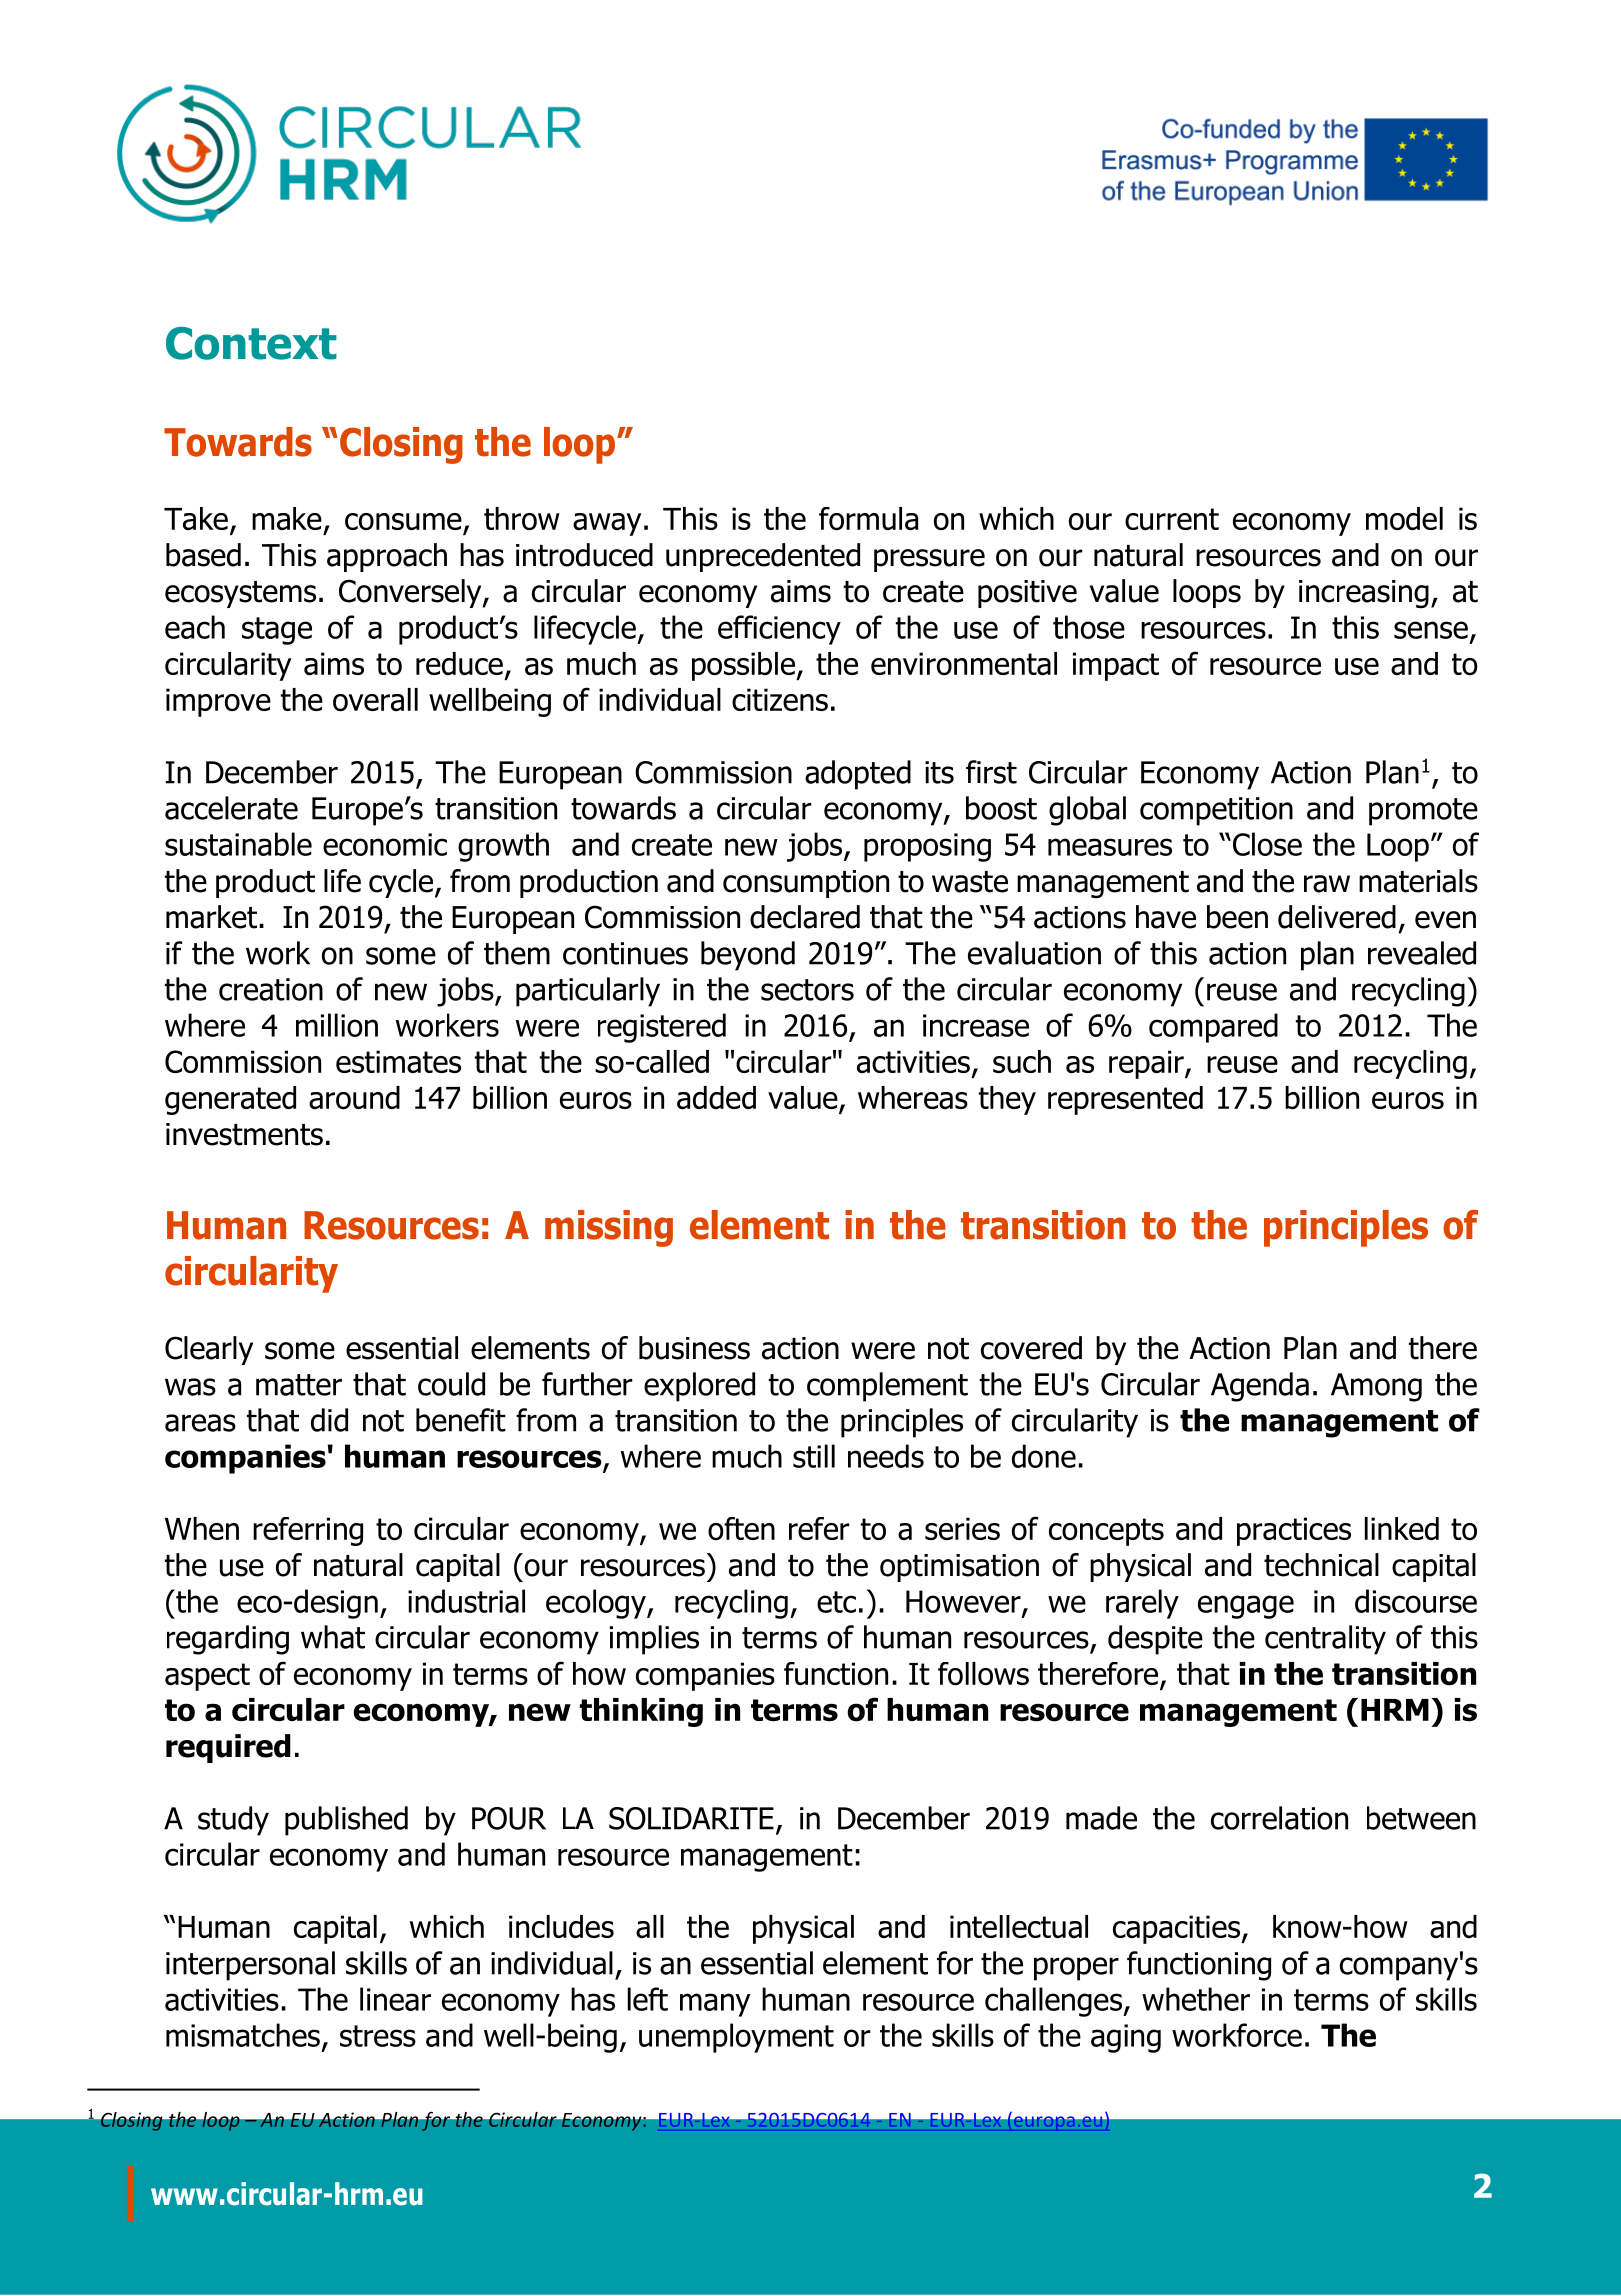 The width and height of the image is (1621, 2296). Describe the element at coordinates (805, 917) in the image. I see `declared` at that location.
